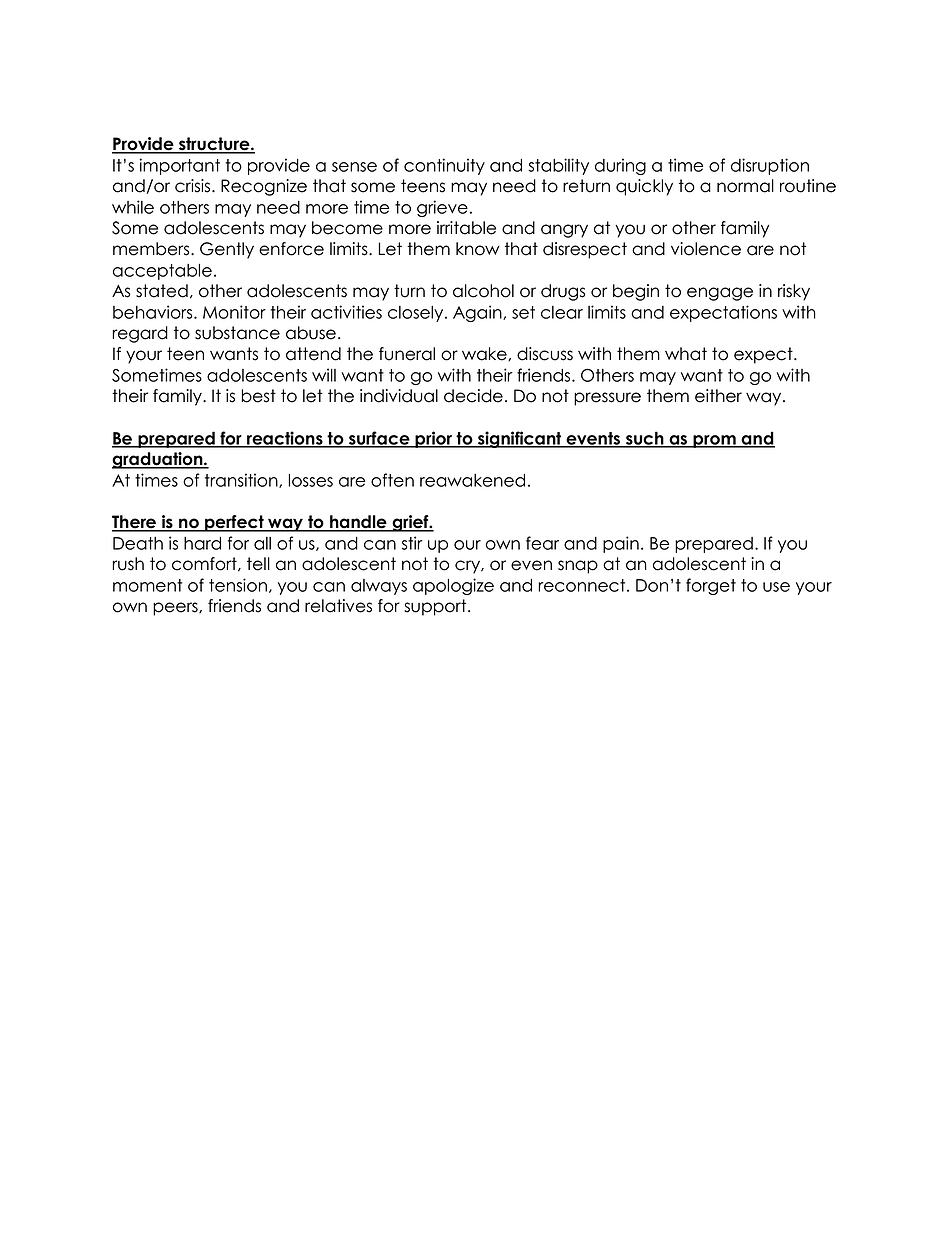  Describe the element at coordinates (745, 186) in the screenshot. I see `normal` at that location.
